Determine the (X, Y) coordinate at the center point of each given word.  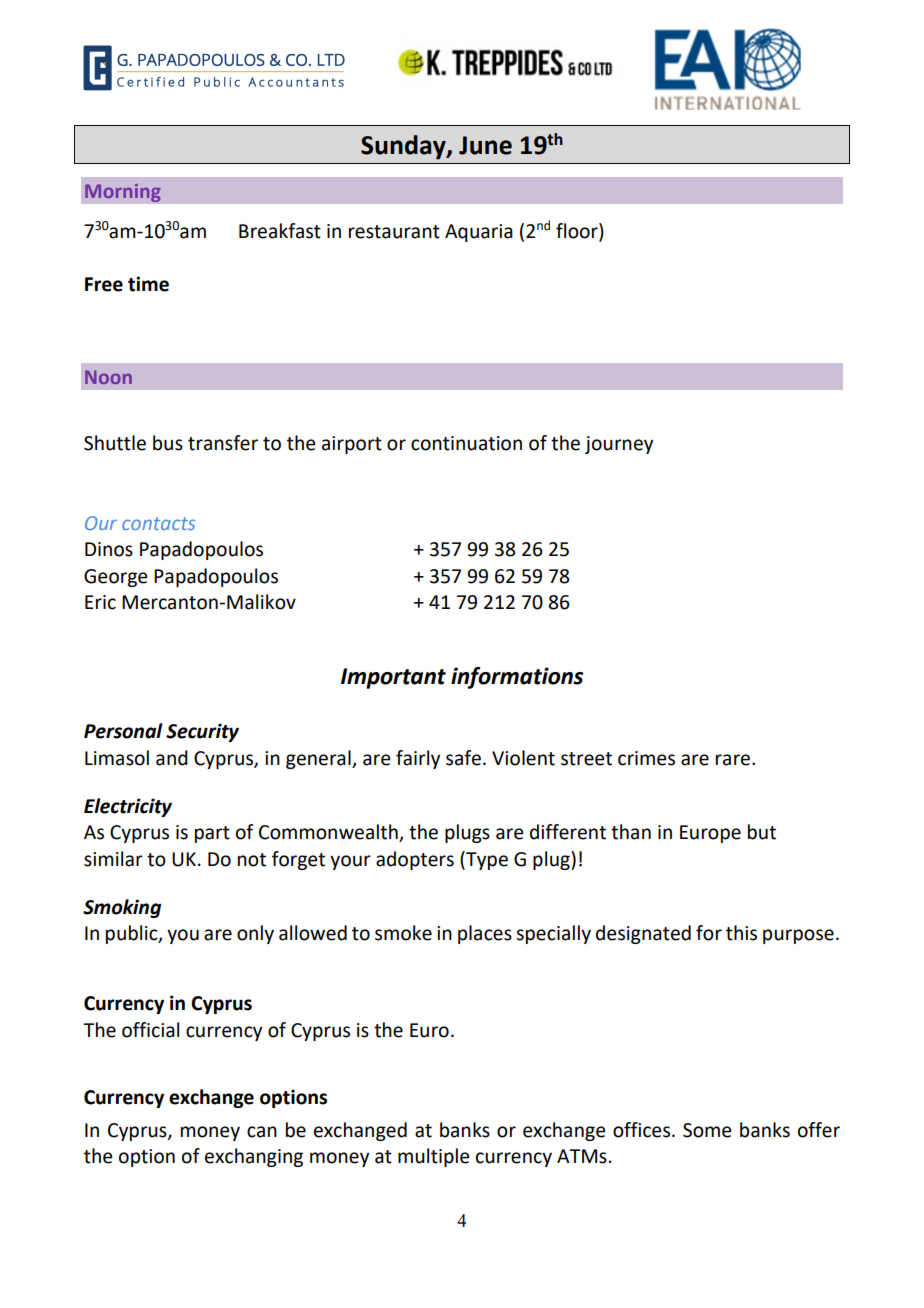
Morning (123, 192)
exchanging (254, 1157)
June (485, 145)
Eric (100, 602)
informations (517, 678)
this (741, 933)
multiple (433, 1157)
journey (619, 445)
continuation (466, 443)
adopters (415, 860)
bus (168, 443)
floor (578, 231)
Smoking (122, 908)
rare (733, 760)
